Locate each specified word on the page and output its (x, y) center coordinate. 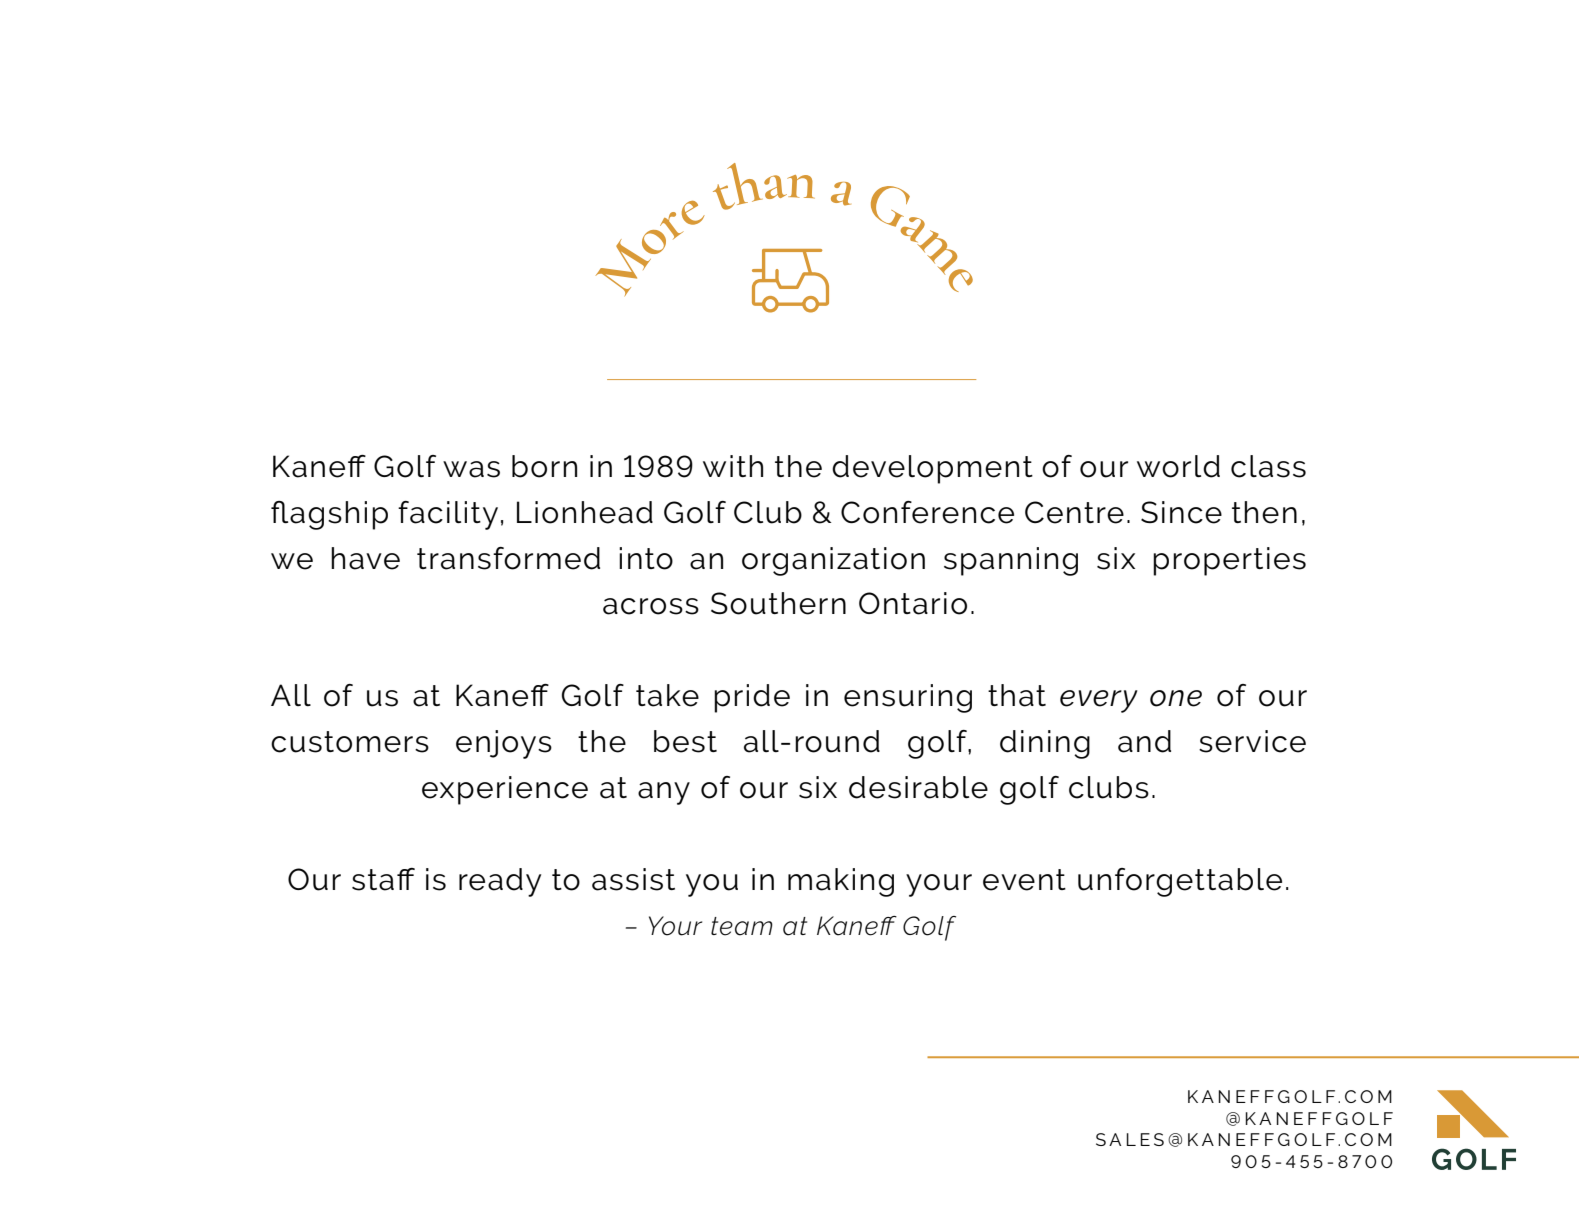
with (733, 466)
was (471, 469)
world (1178, 466)
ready (500, 882)
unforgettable (1180, 882)
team (742, 926)
